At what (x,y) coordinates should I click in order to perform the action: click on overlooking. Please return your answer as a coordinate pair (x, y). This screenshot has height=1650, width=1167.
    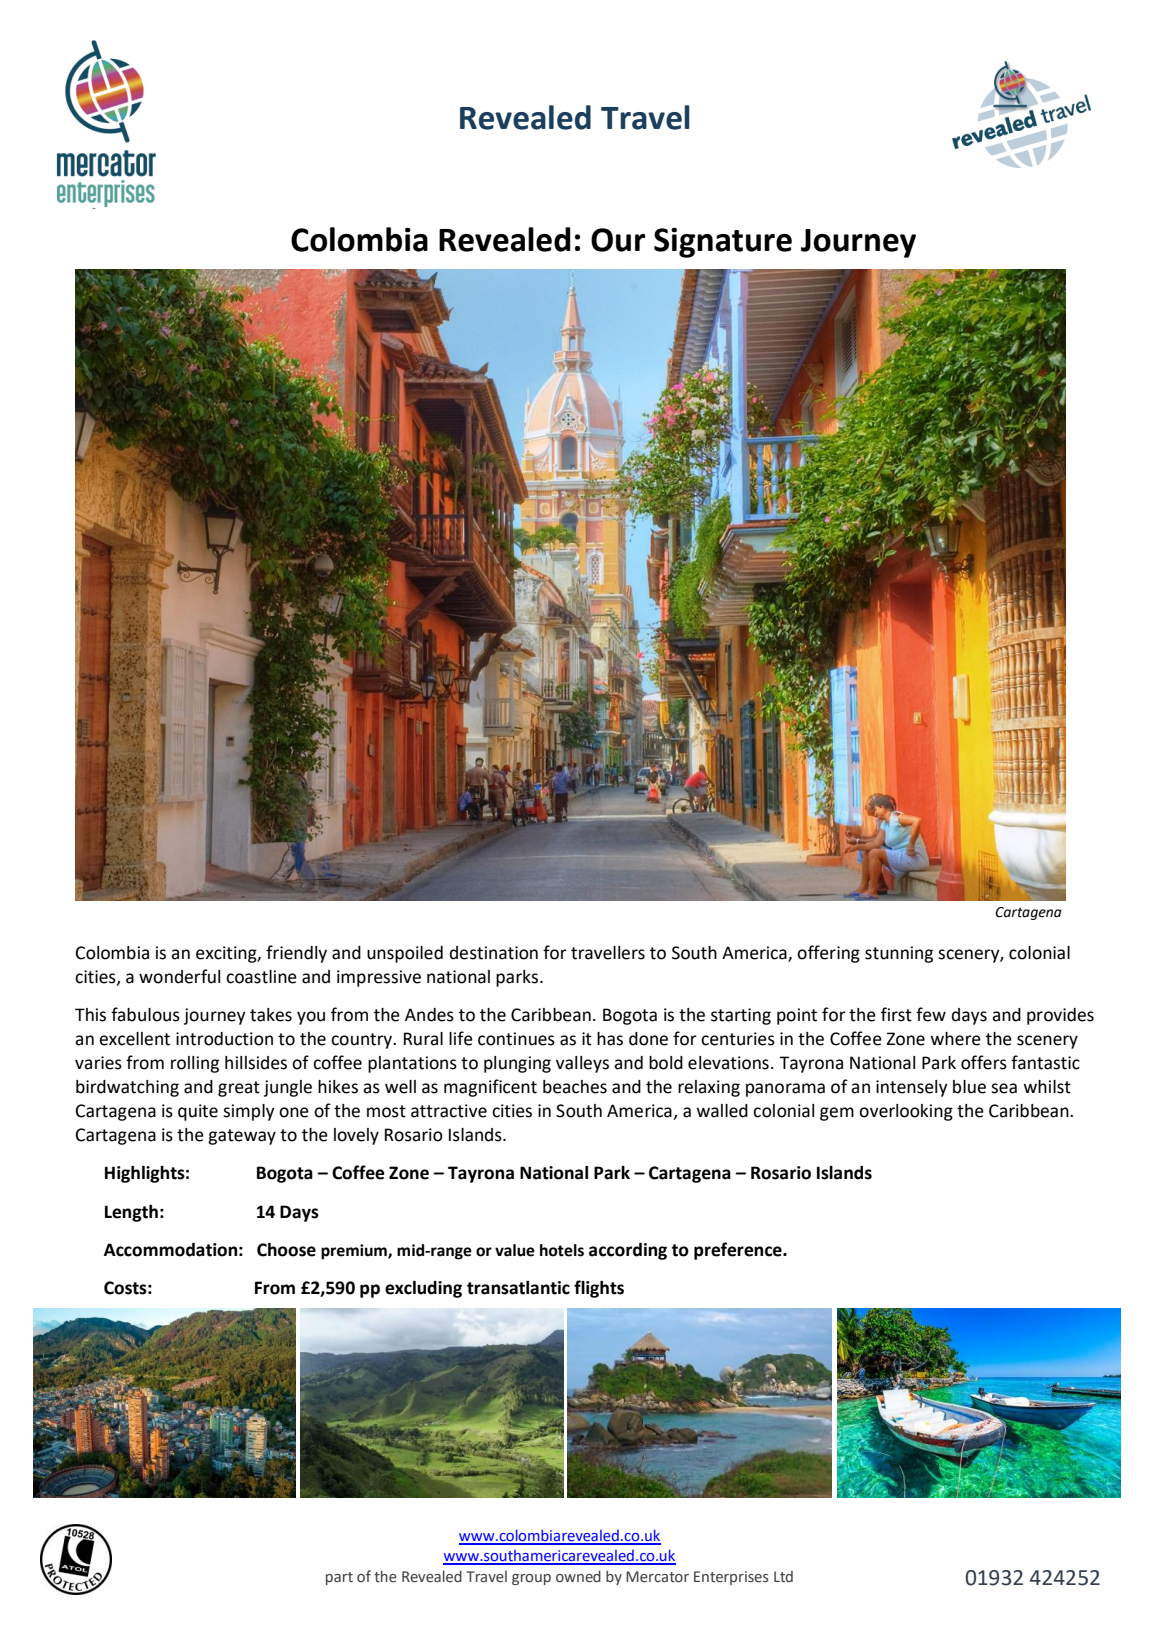
    Looking at the image, I should click on (906, 1112).
